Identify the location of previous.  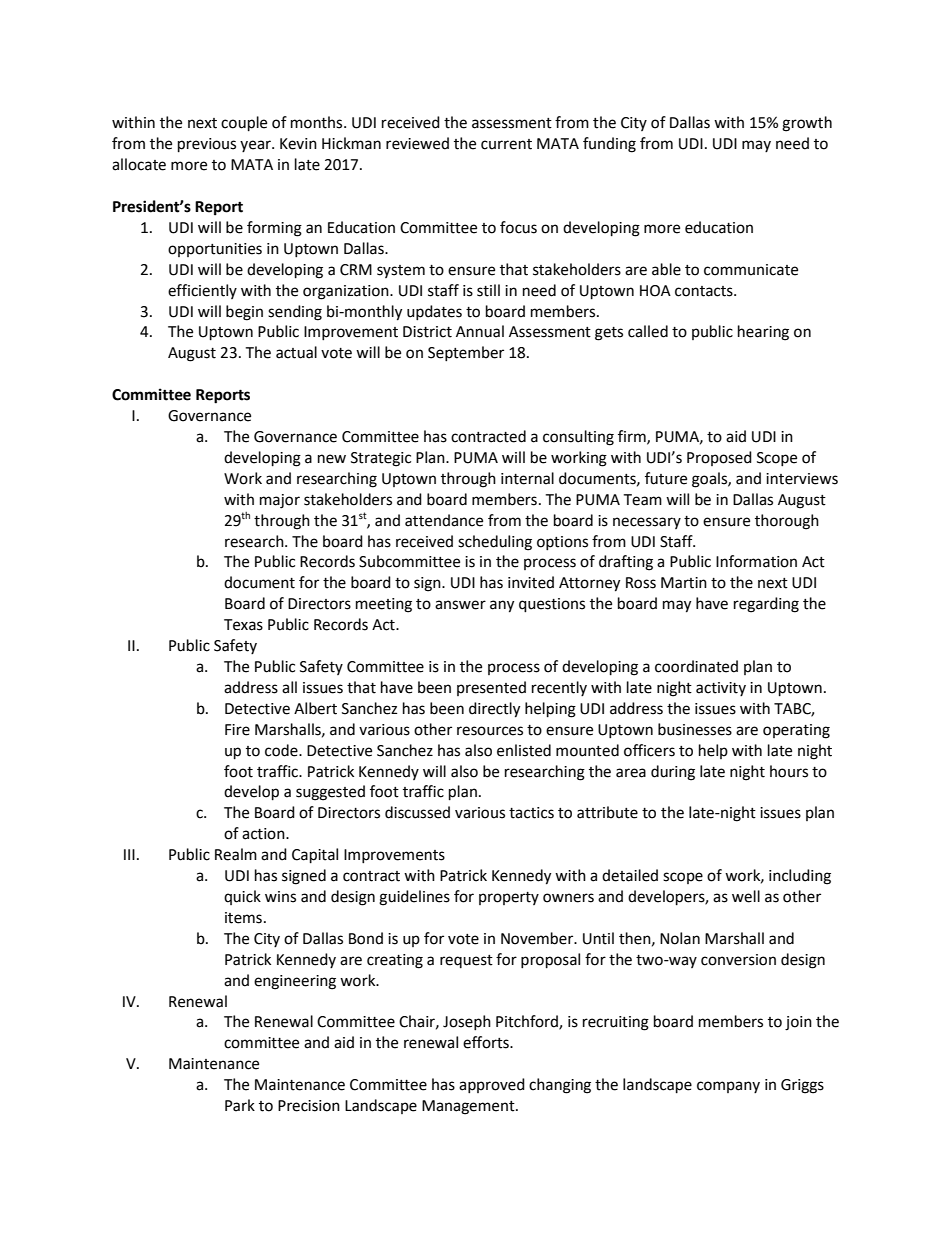
(207, 145).
